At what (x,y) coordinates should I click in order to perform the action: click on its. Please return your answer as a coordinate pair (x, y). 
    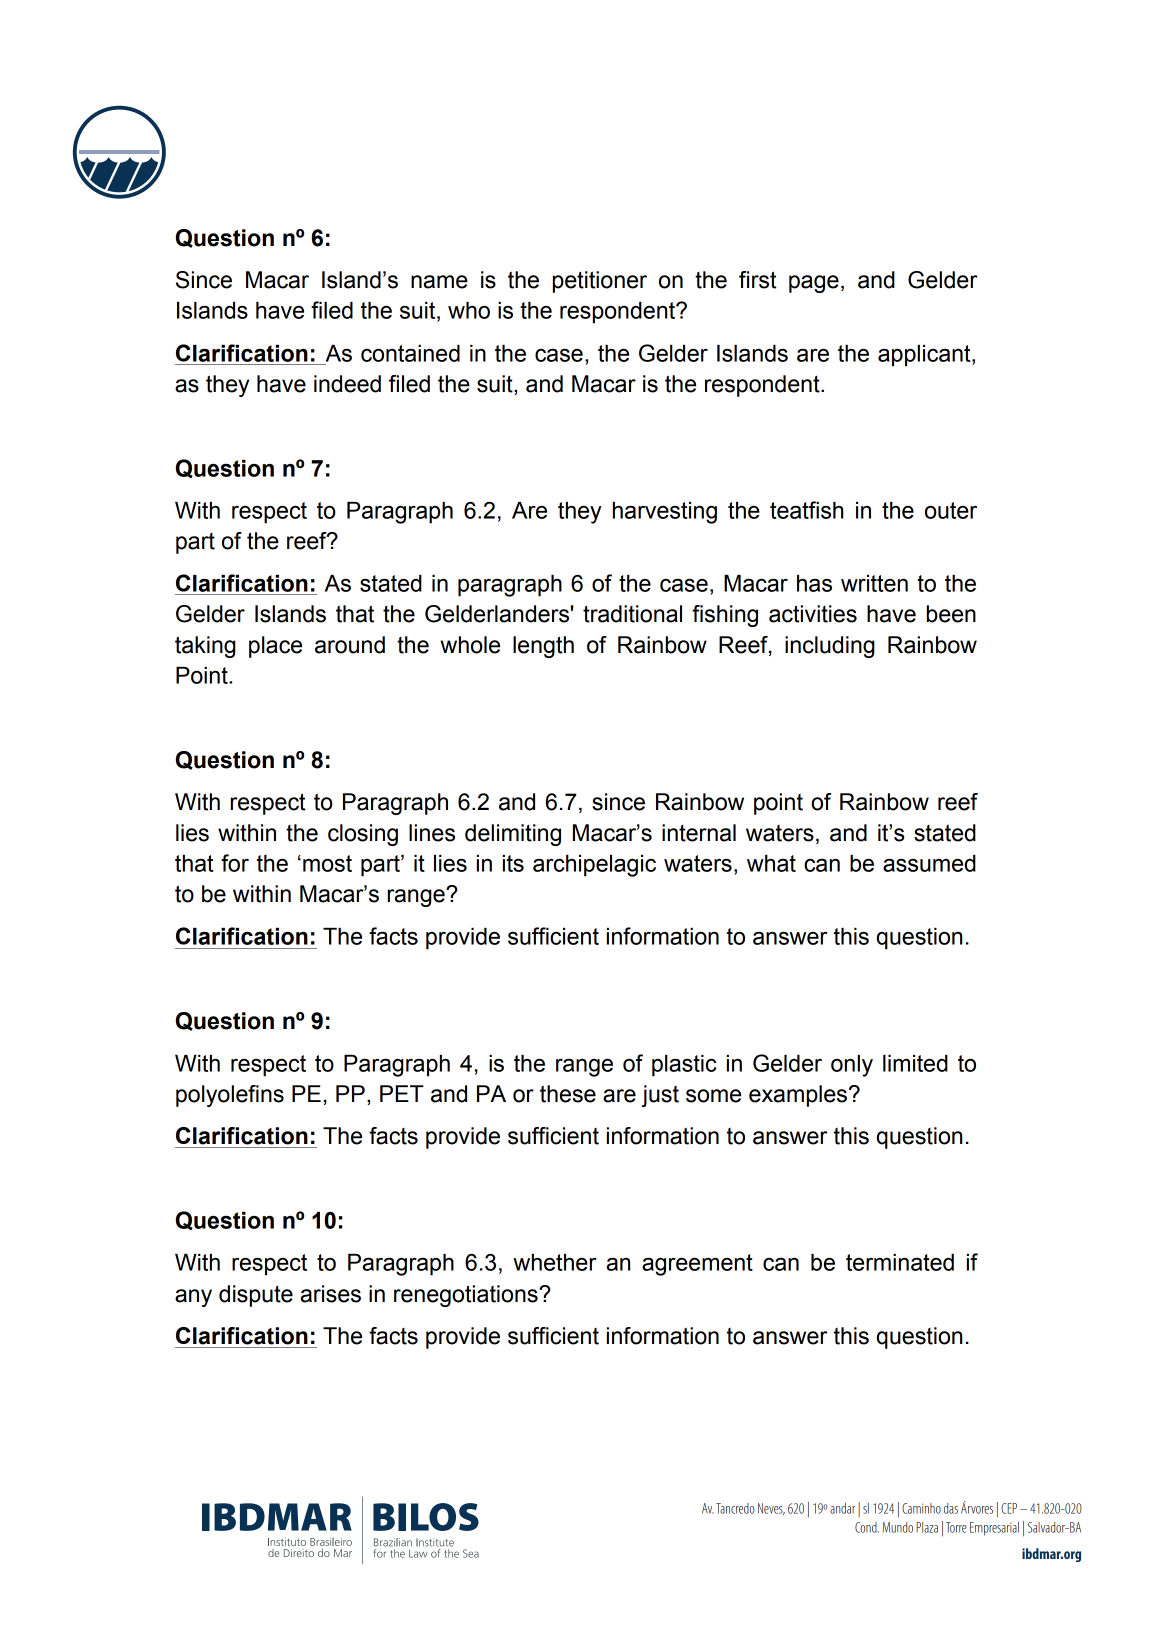
    Looking at the image, I should click on (513, 863).
